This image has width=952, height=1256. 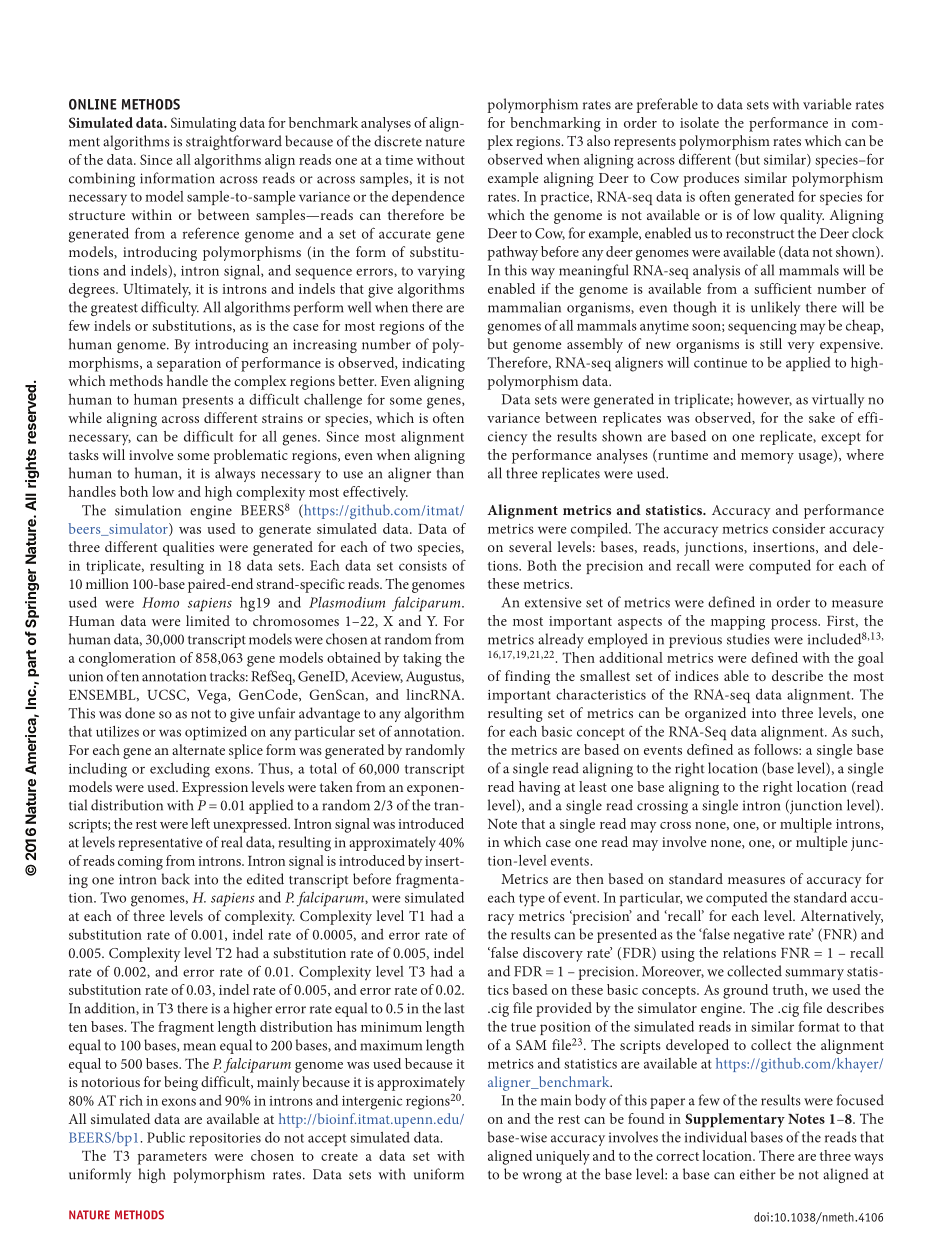 I want to click on Public, so click(x=166, y=1137).
